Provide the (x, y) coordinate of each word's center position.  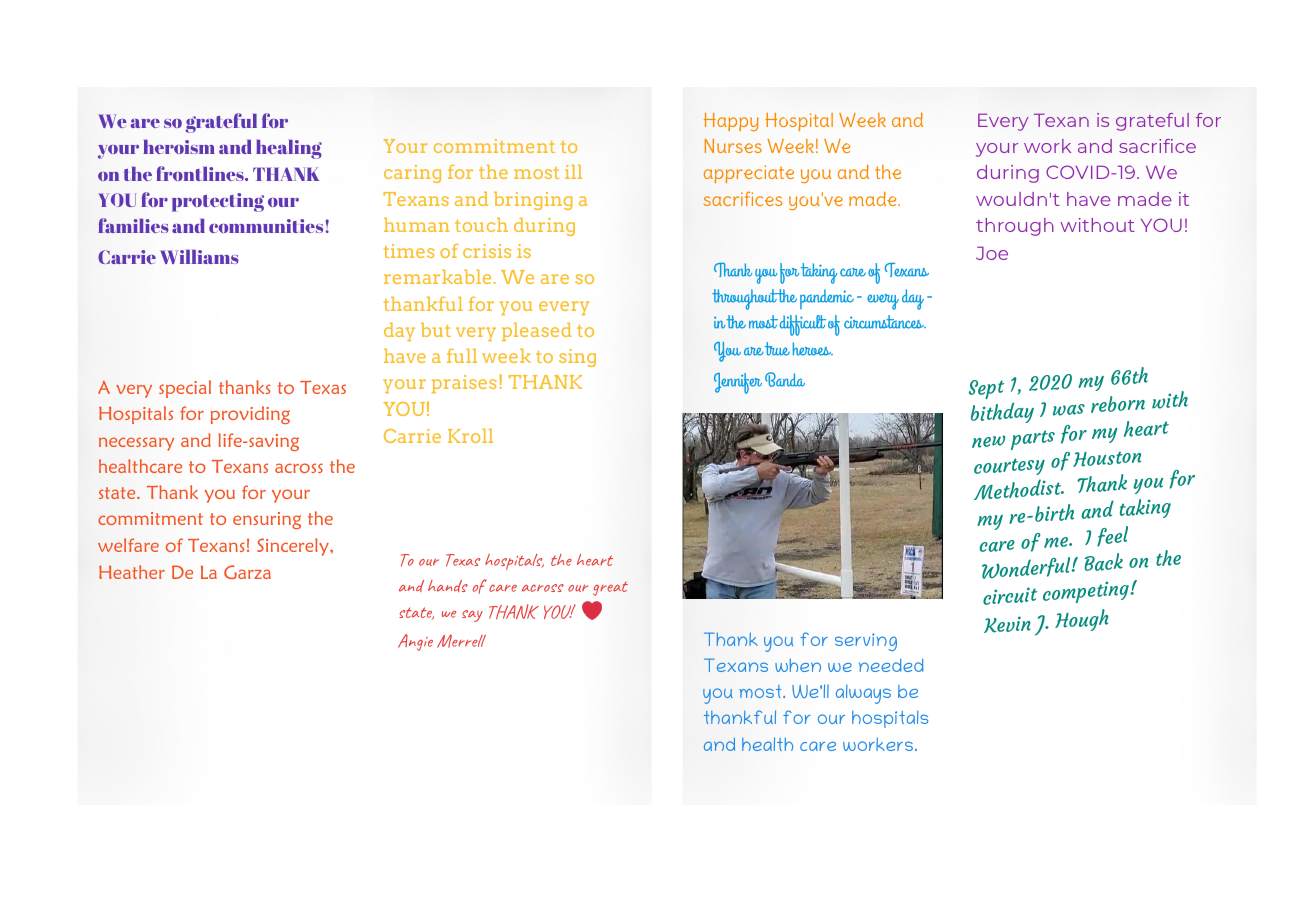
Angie (415, 642)
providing (250, 415)
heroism (179, 147)
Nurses (733, 145)
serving (866, 642)
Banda (785, 379)
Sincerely (294, 547)
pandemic (827, 299)
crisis (487, 251)
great (610, 589)
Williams (199, 257)
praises (464, 384)
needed (891, 665)
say (472, 616)
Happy (731, 121)
